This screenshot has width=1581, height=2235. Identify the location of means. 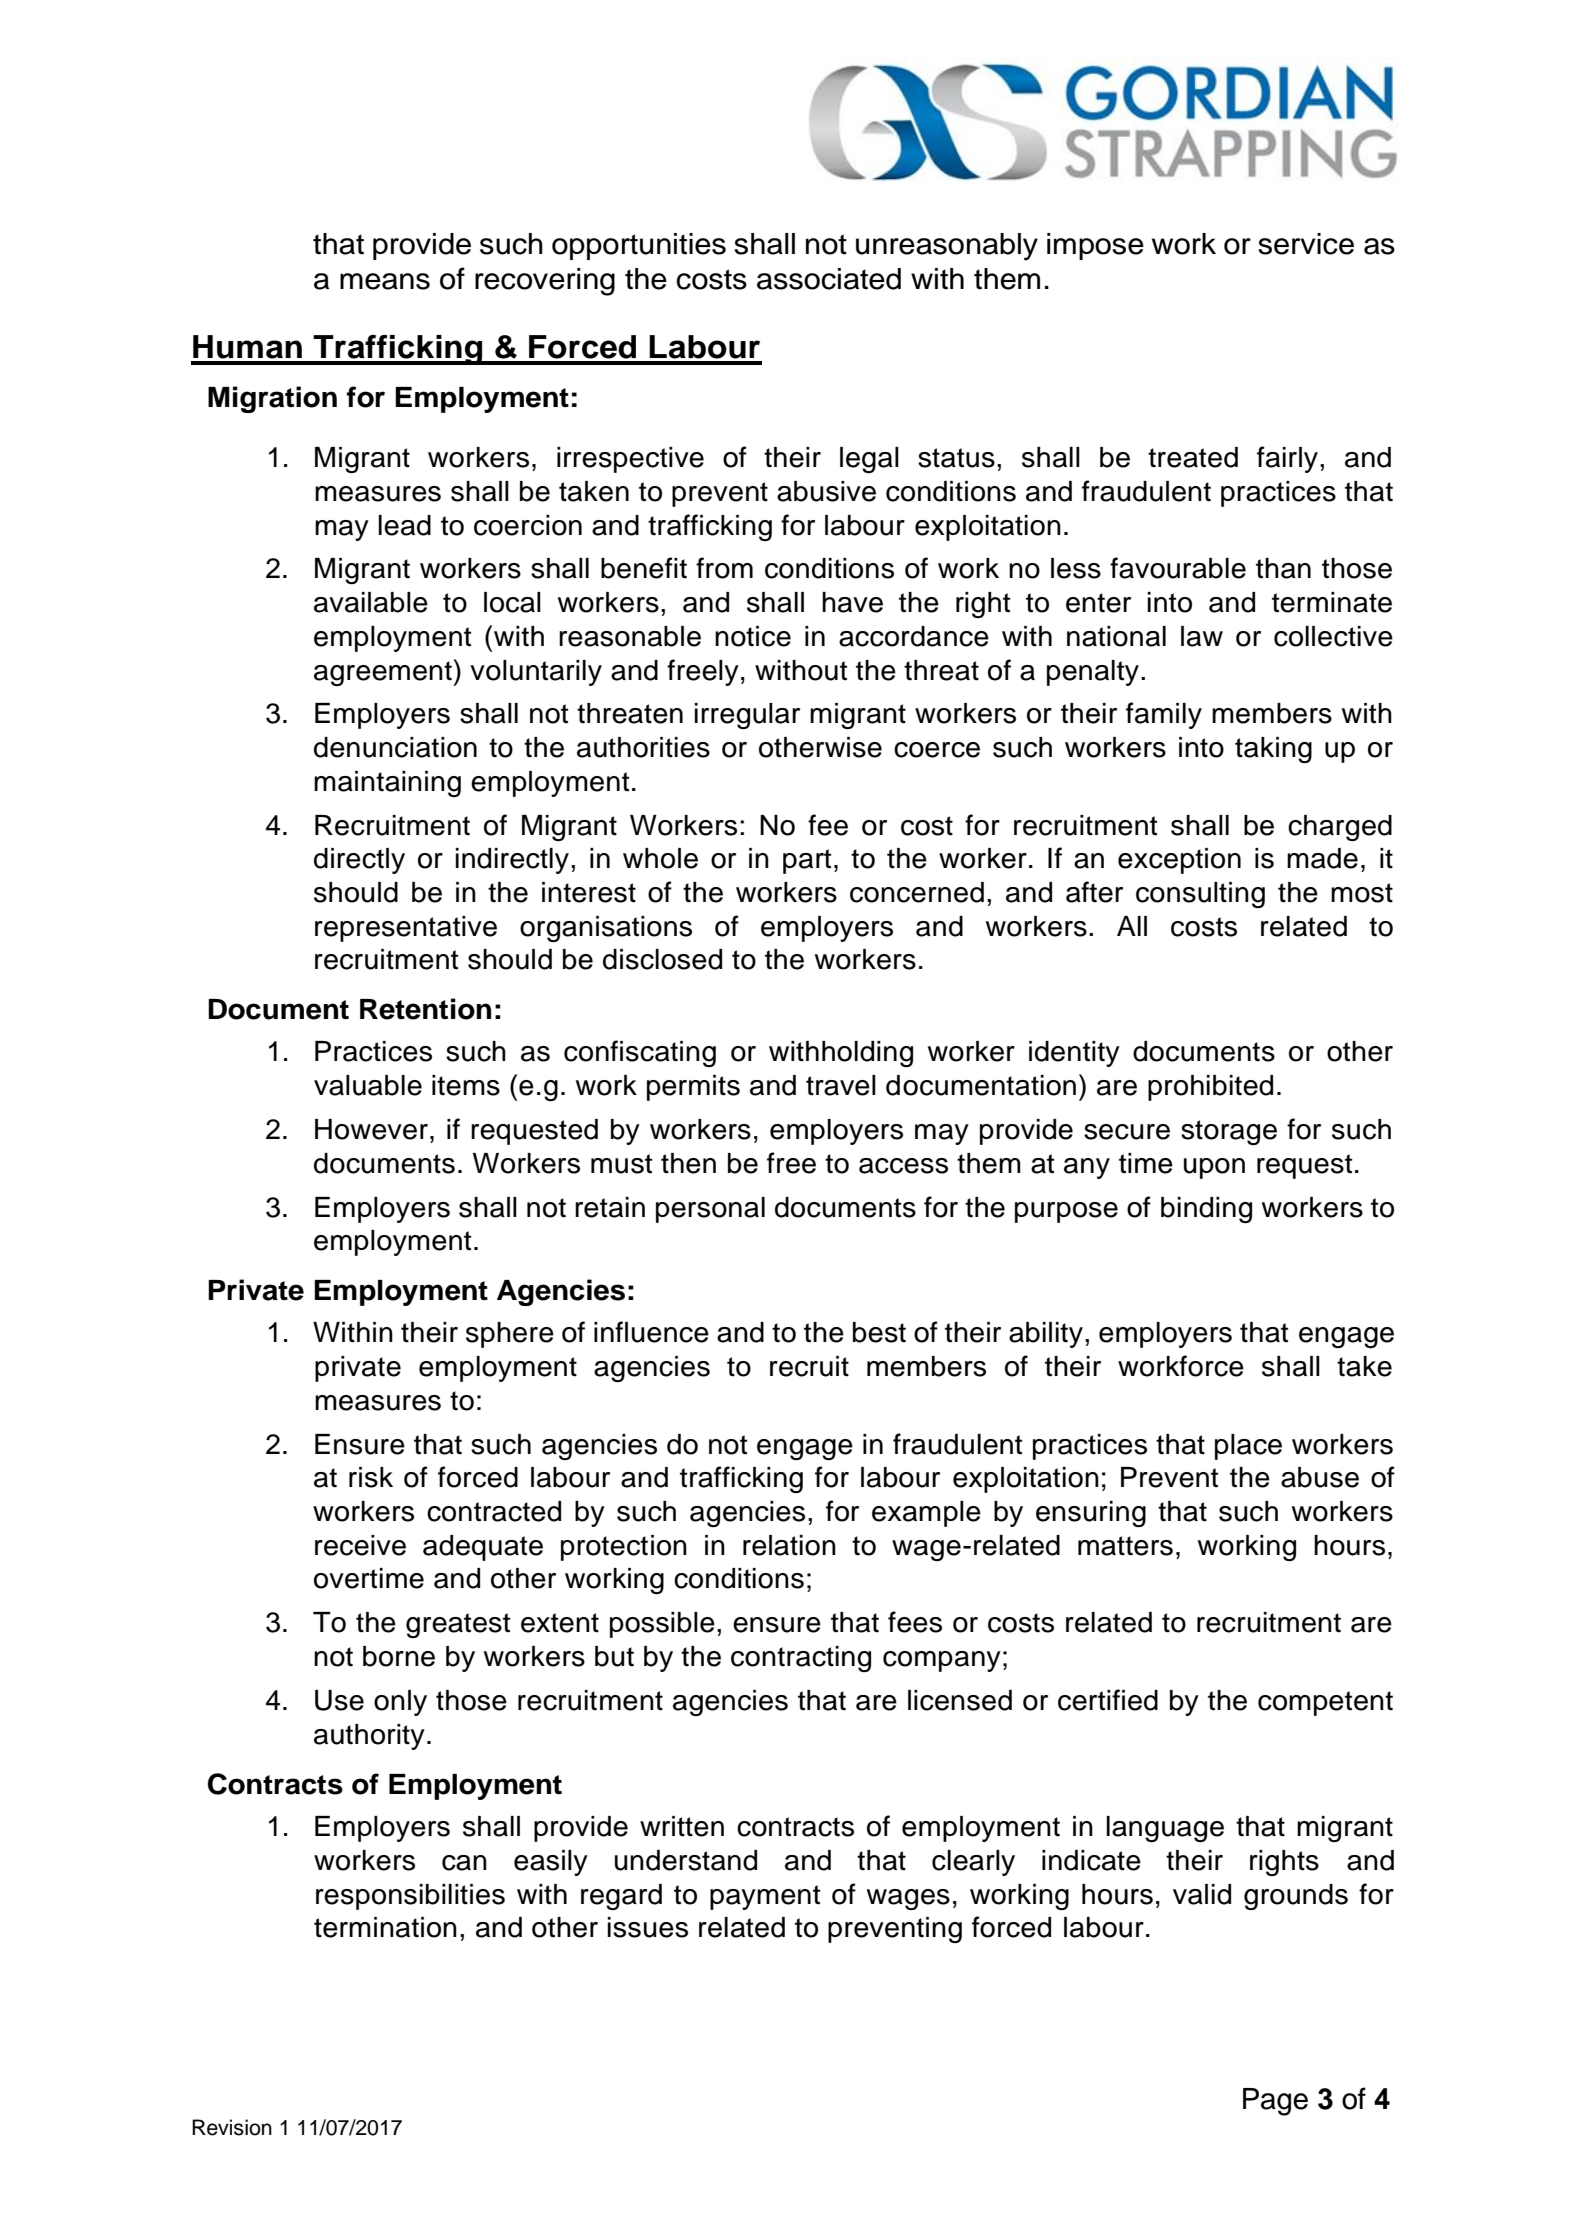
(385, 281).
